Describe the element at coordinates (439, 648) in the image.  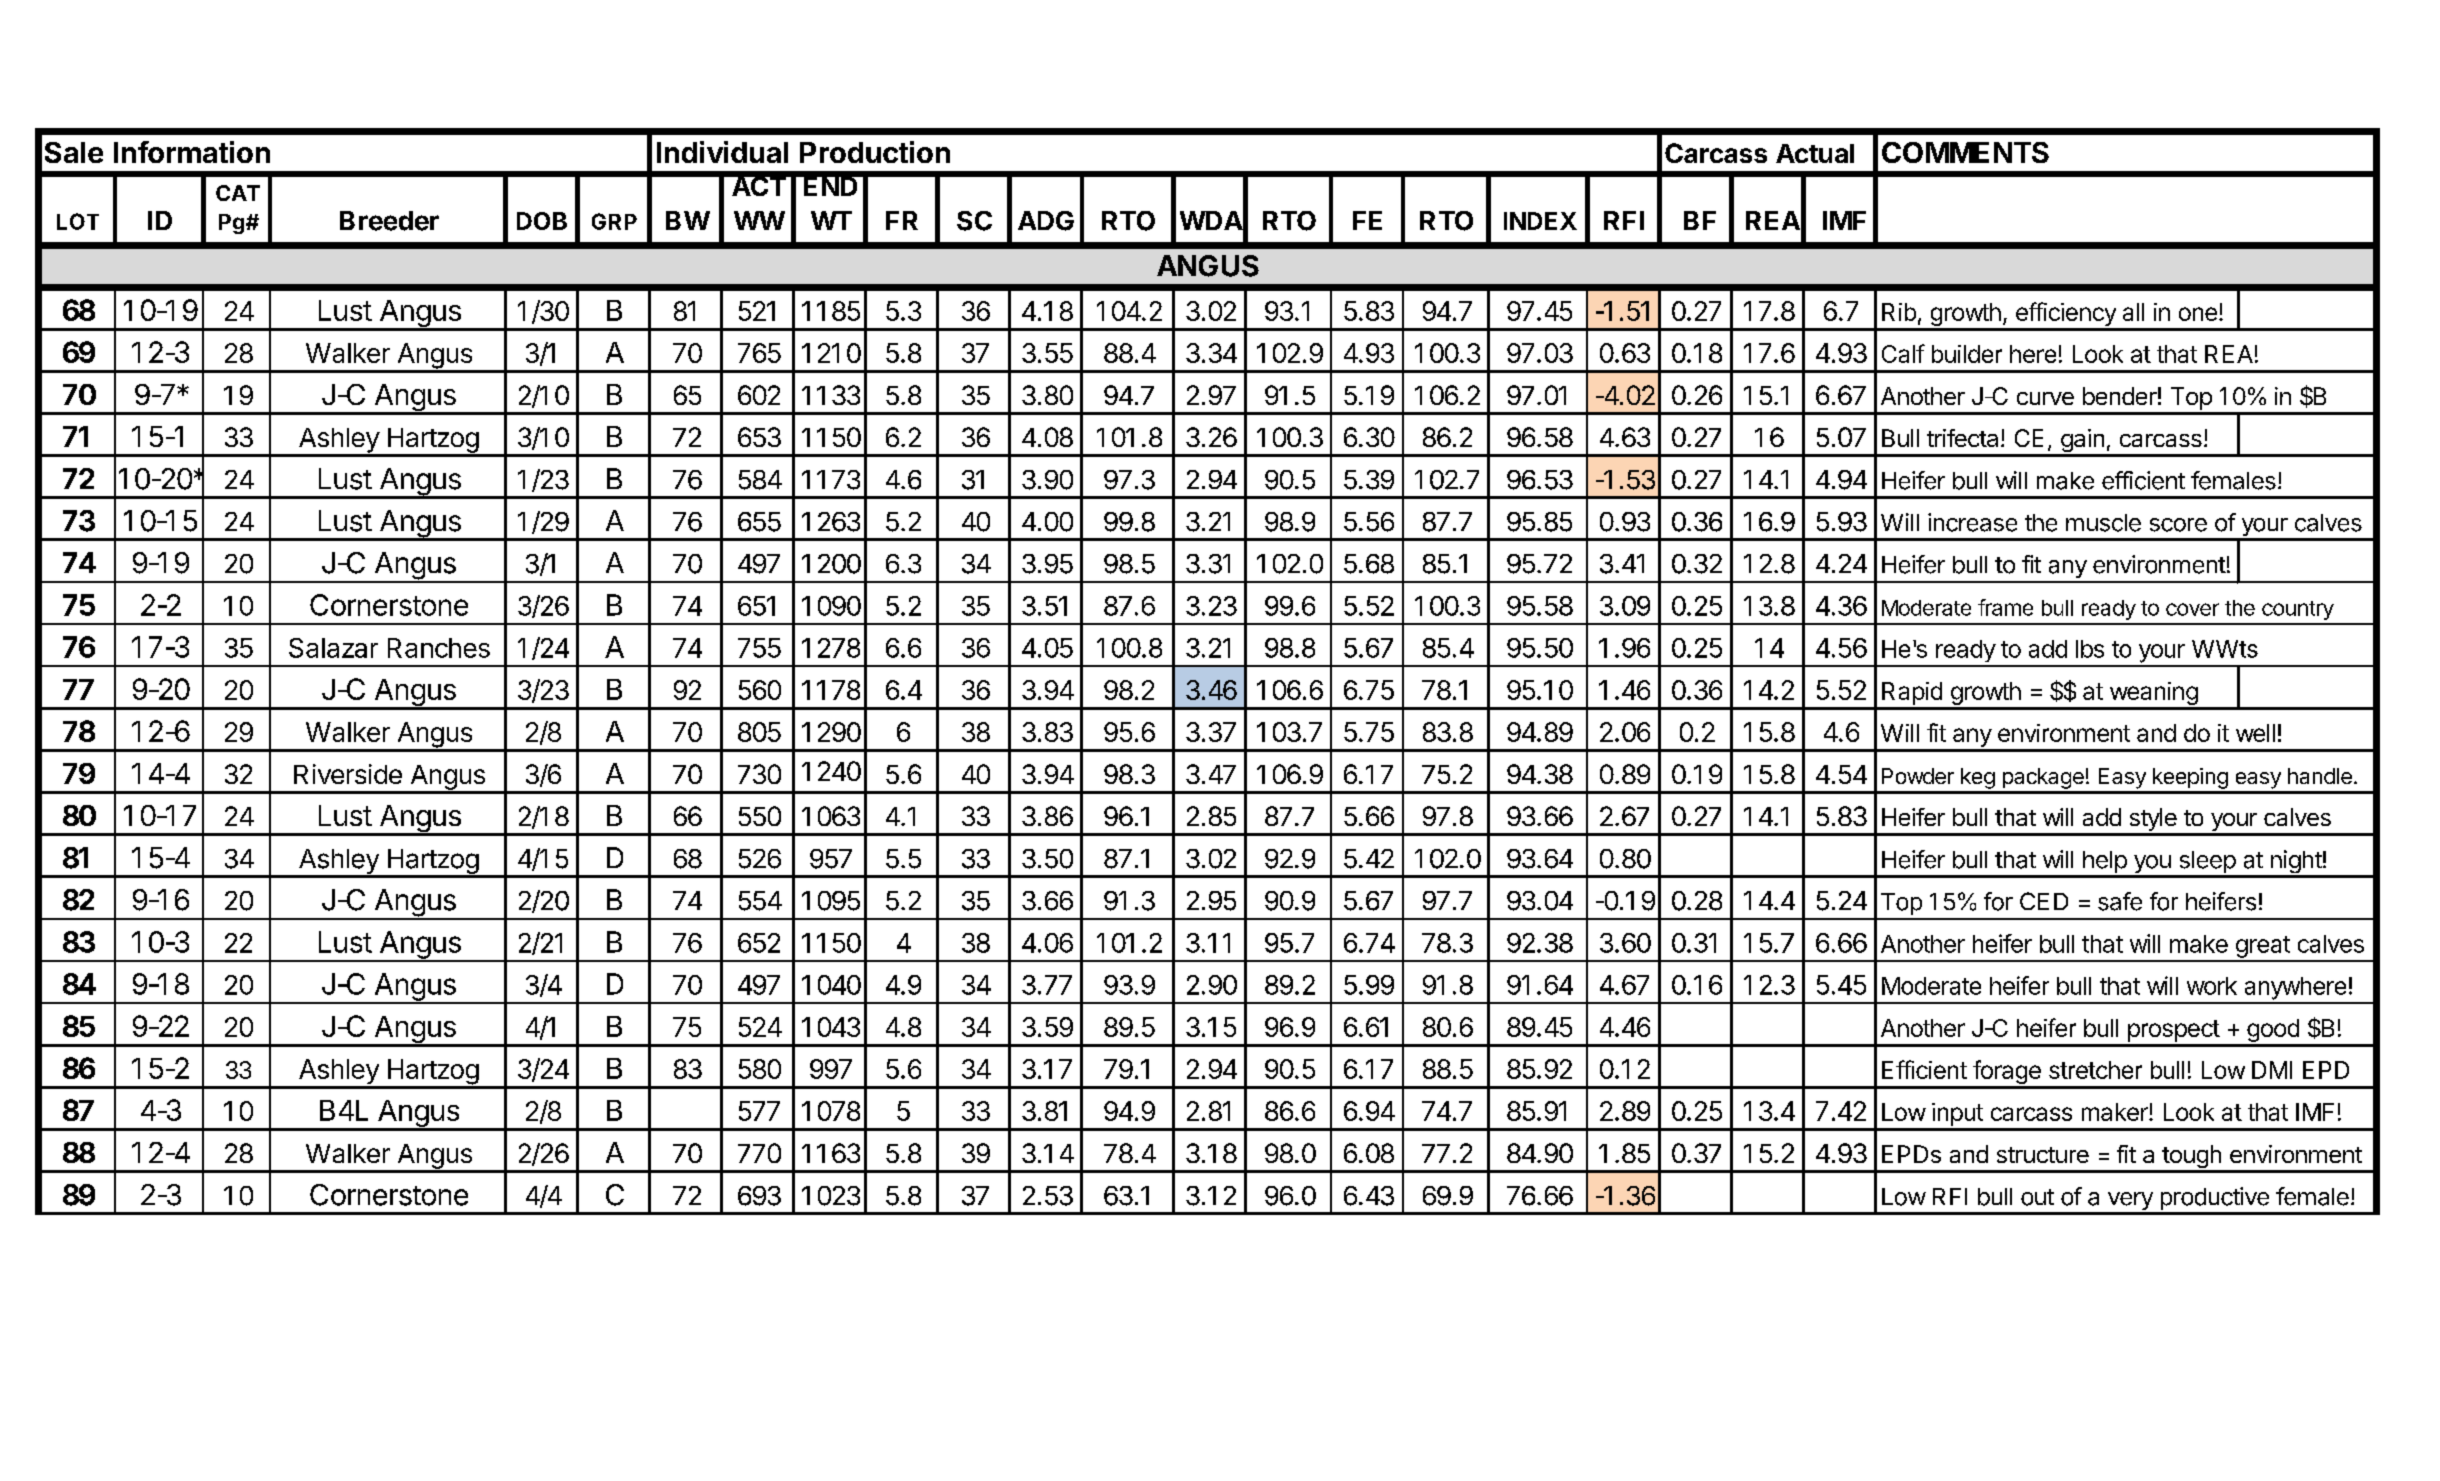
I see `Ranches` at that location.
